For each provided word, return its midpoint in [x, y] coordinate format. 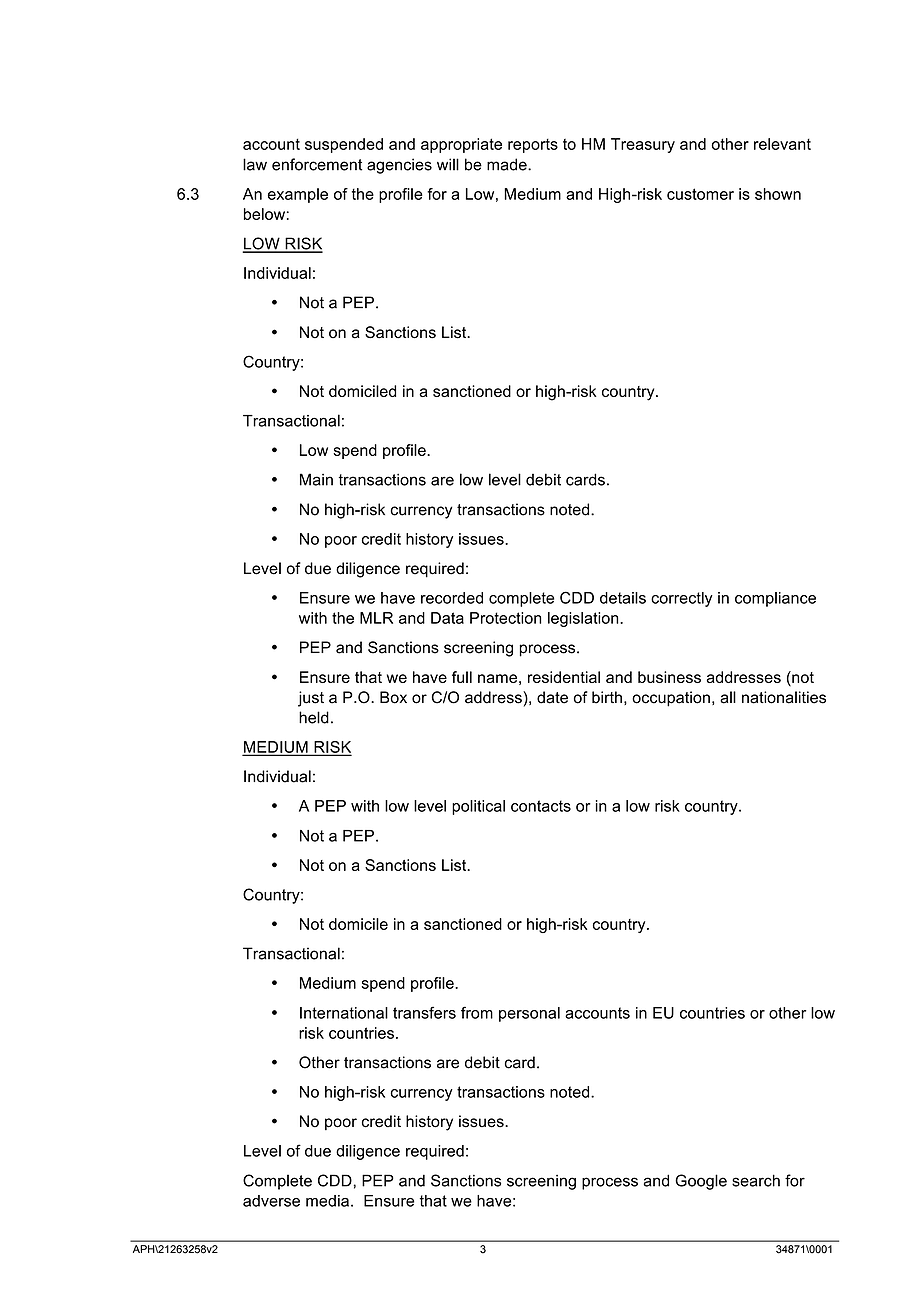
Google [701, 1182]
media [327, 1201]
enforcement [317, 164]
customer [700, 194]
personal [529, 1014]
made [508, 164]
